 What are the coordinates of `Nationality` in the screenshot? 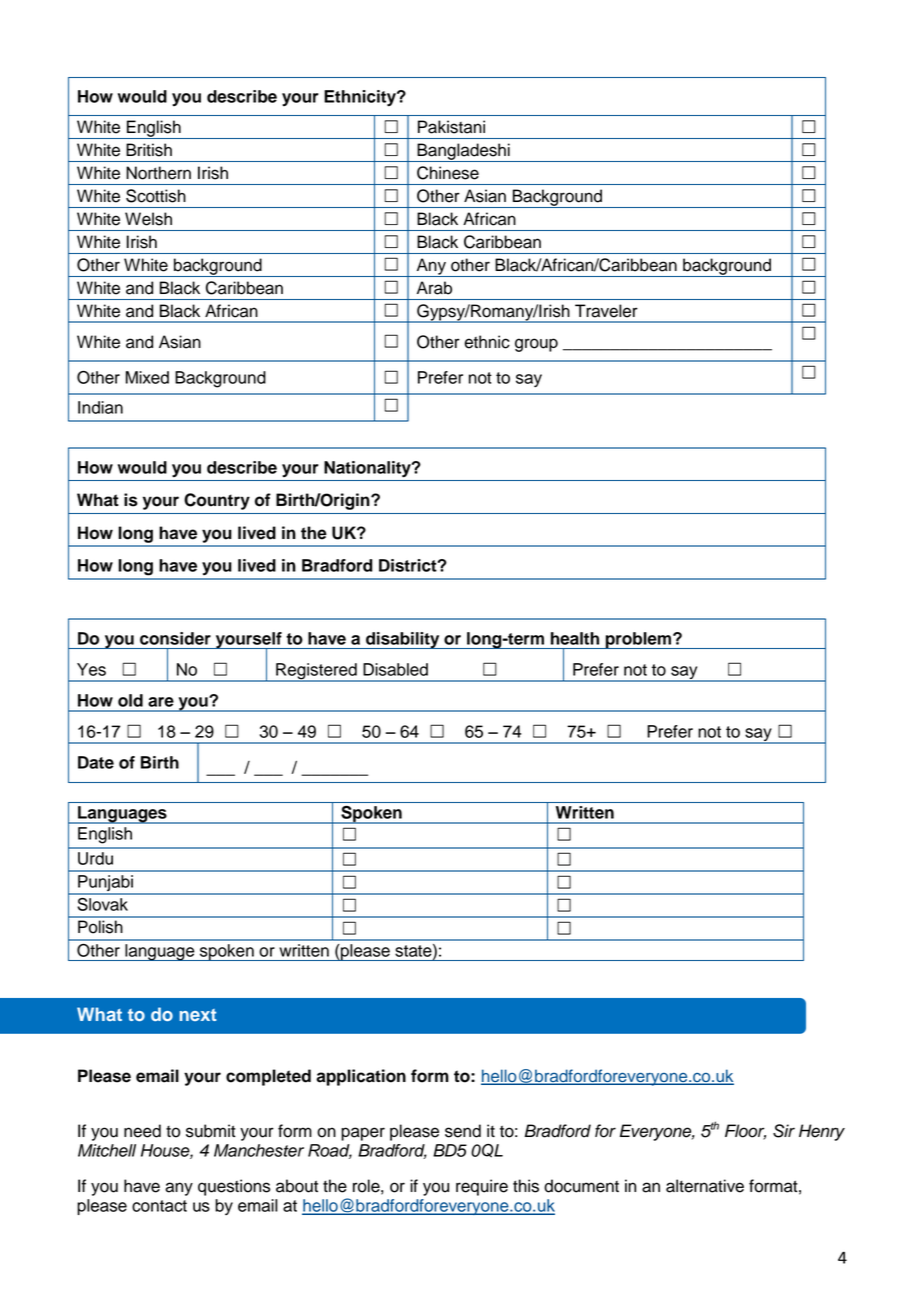 It's located at (368, 469).
